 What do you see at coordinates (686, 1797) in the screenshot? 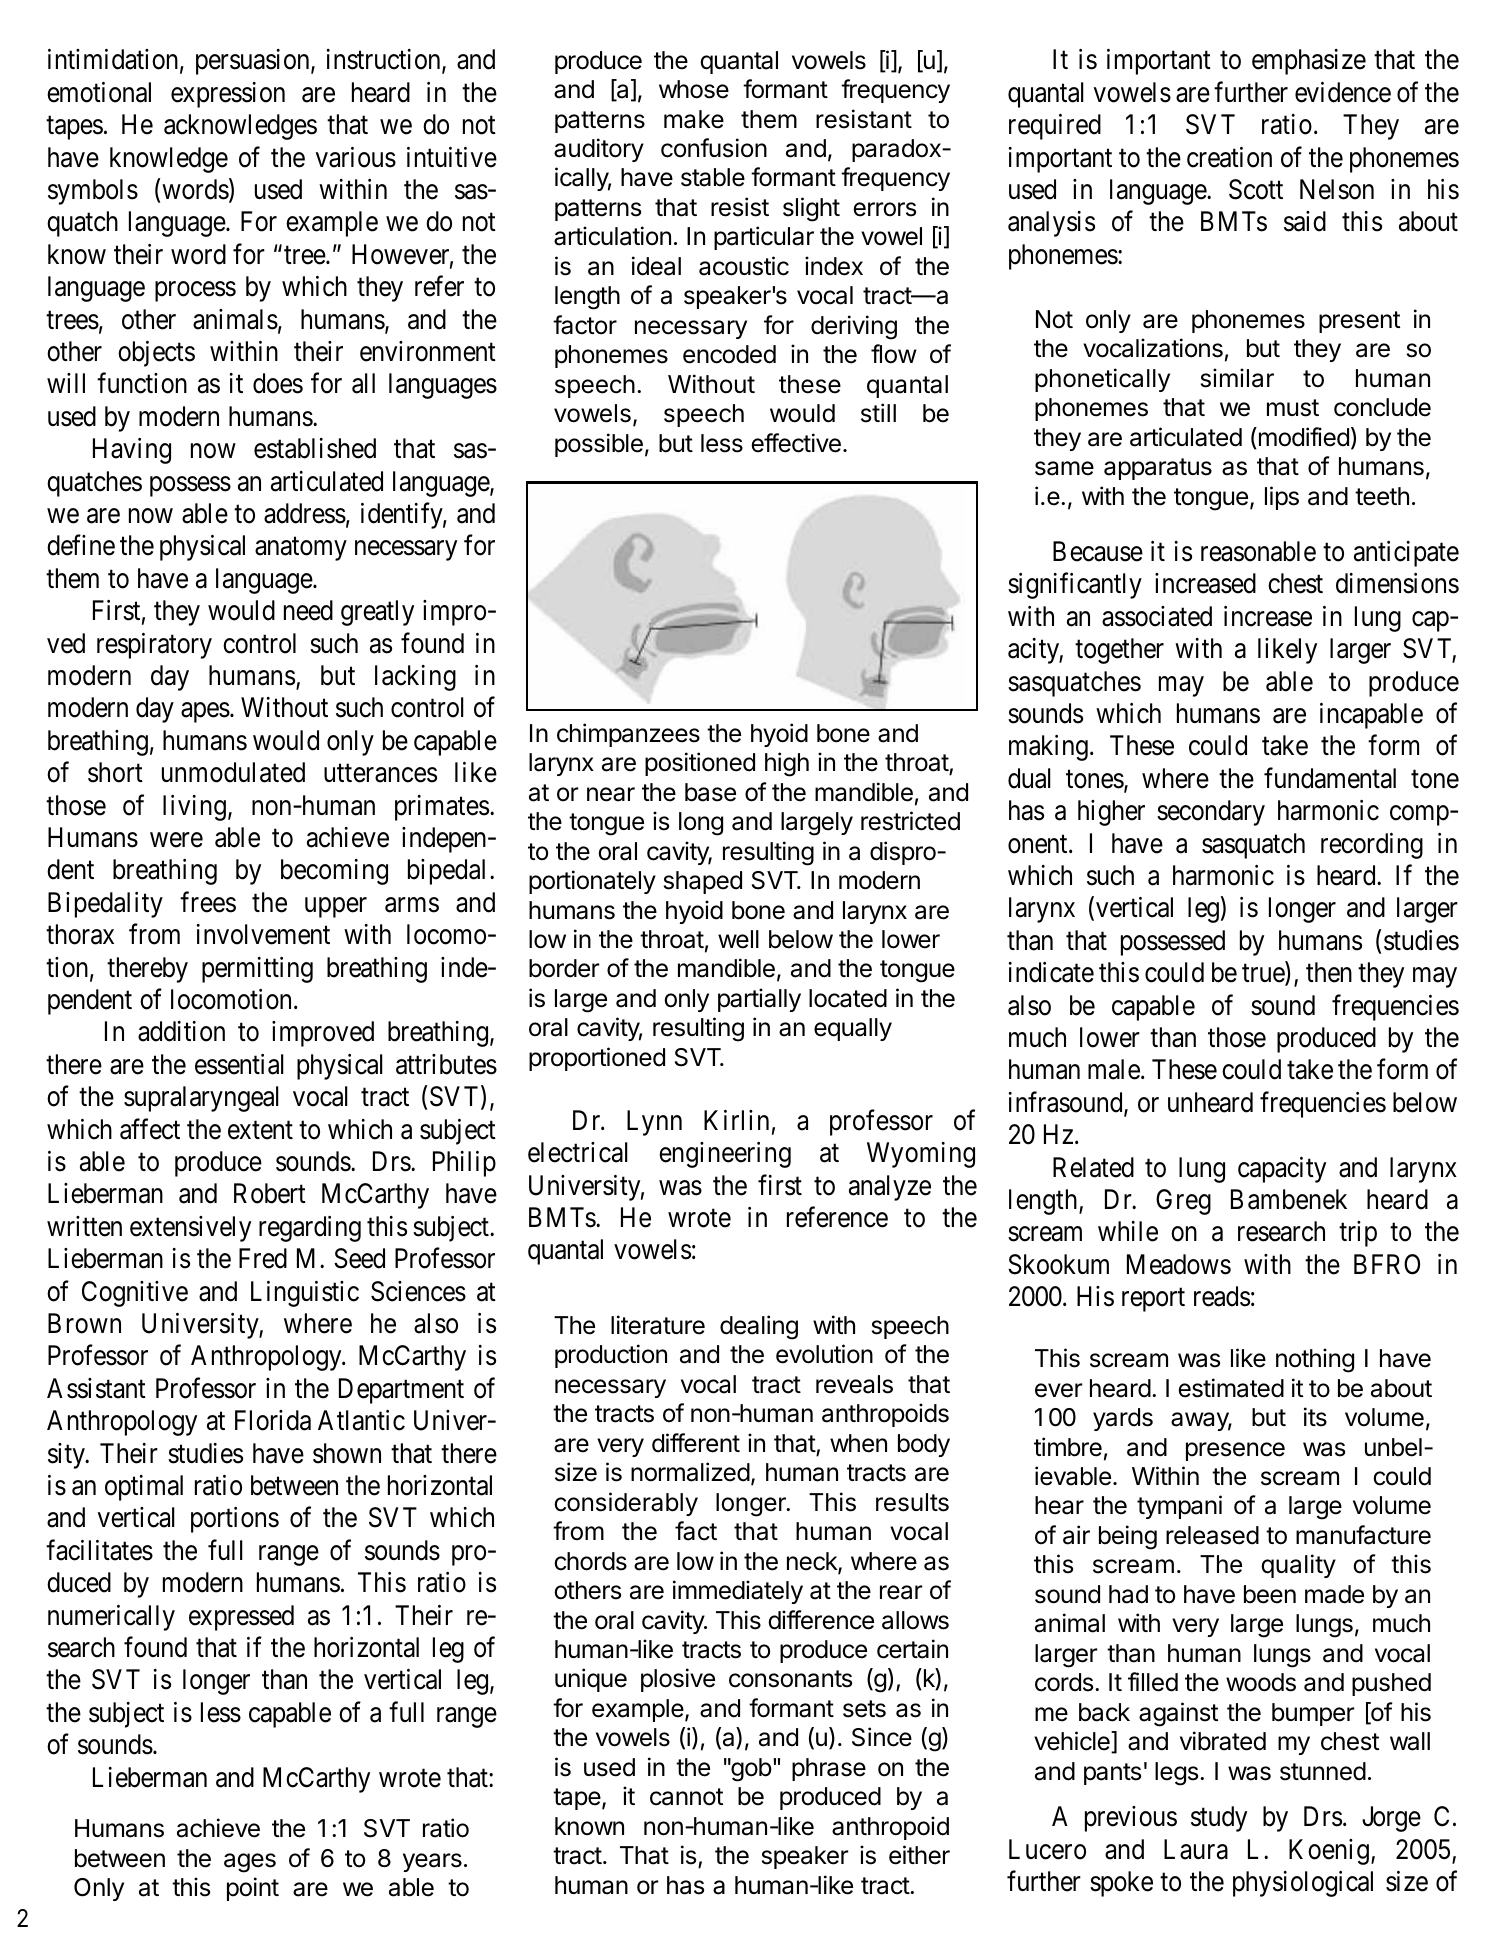
I see `cannot` at bounding box center [686, 1797].
